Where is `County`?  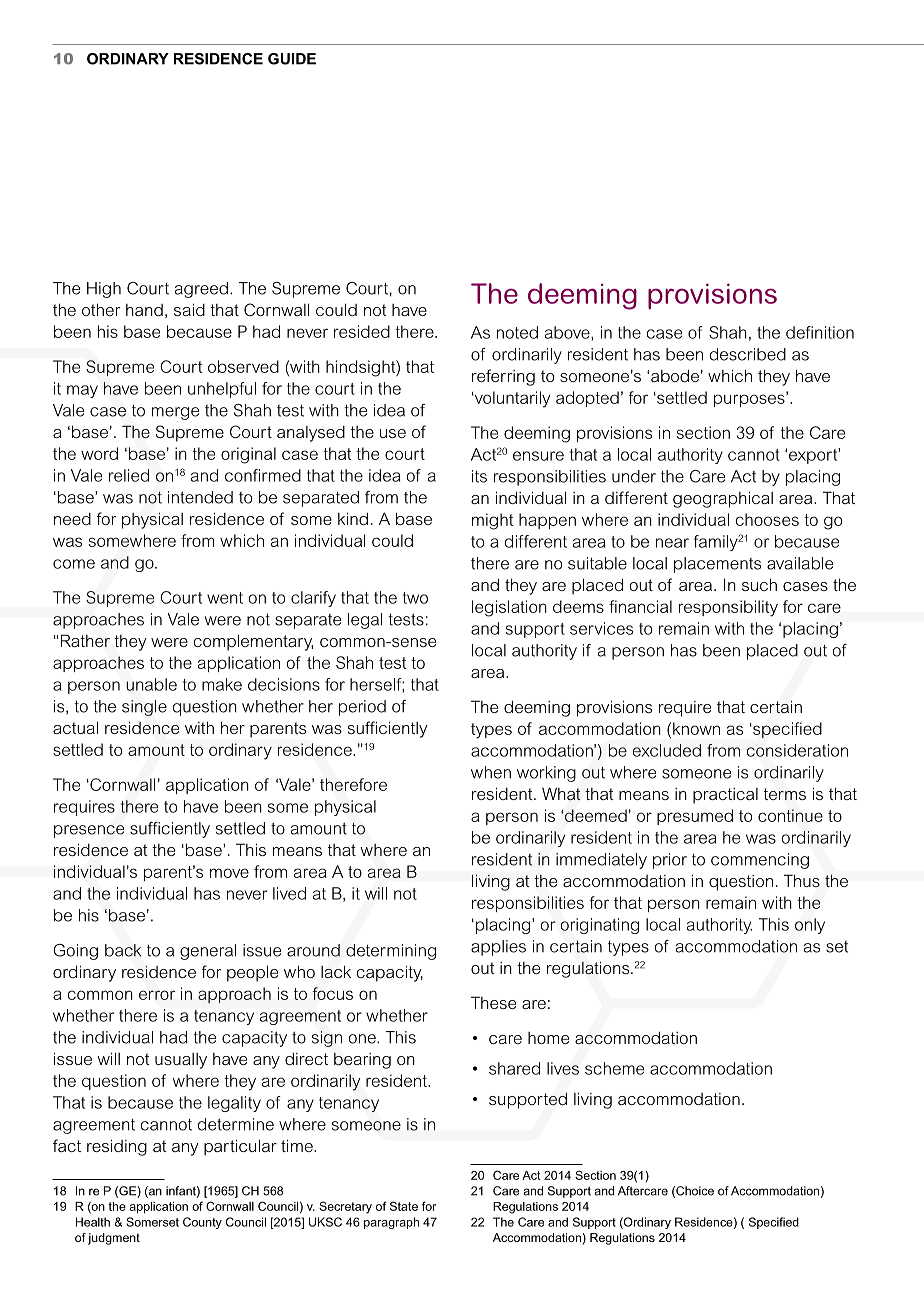 County is located at coordinates (202, 1223).
